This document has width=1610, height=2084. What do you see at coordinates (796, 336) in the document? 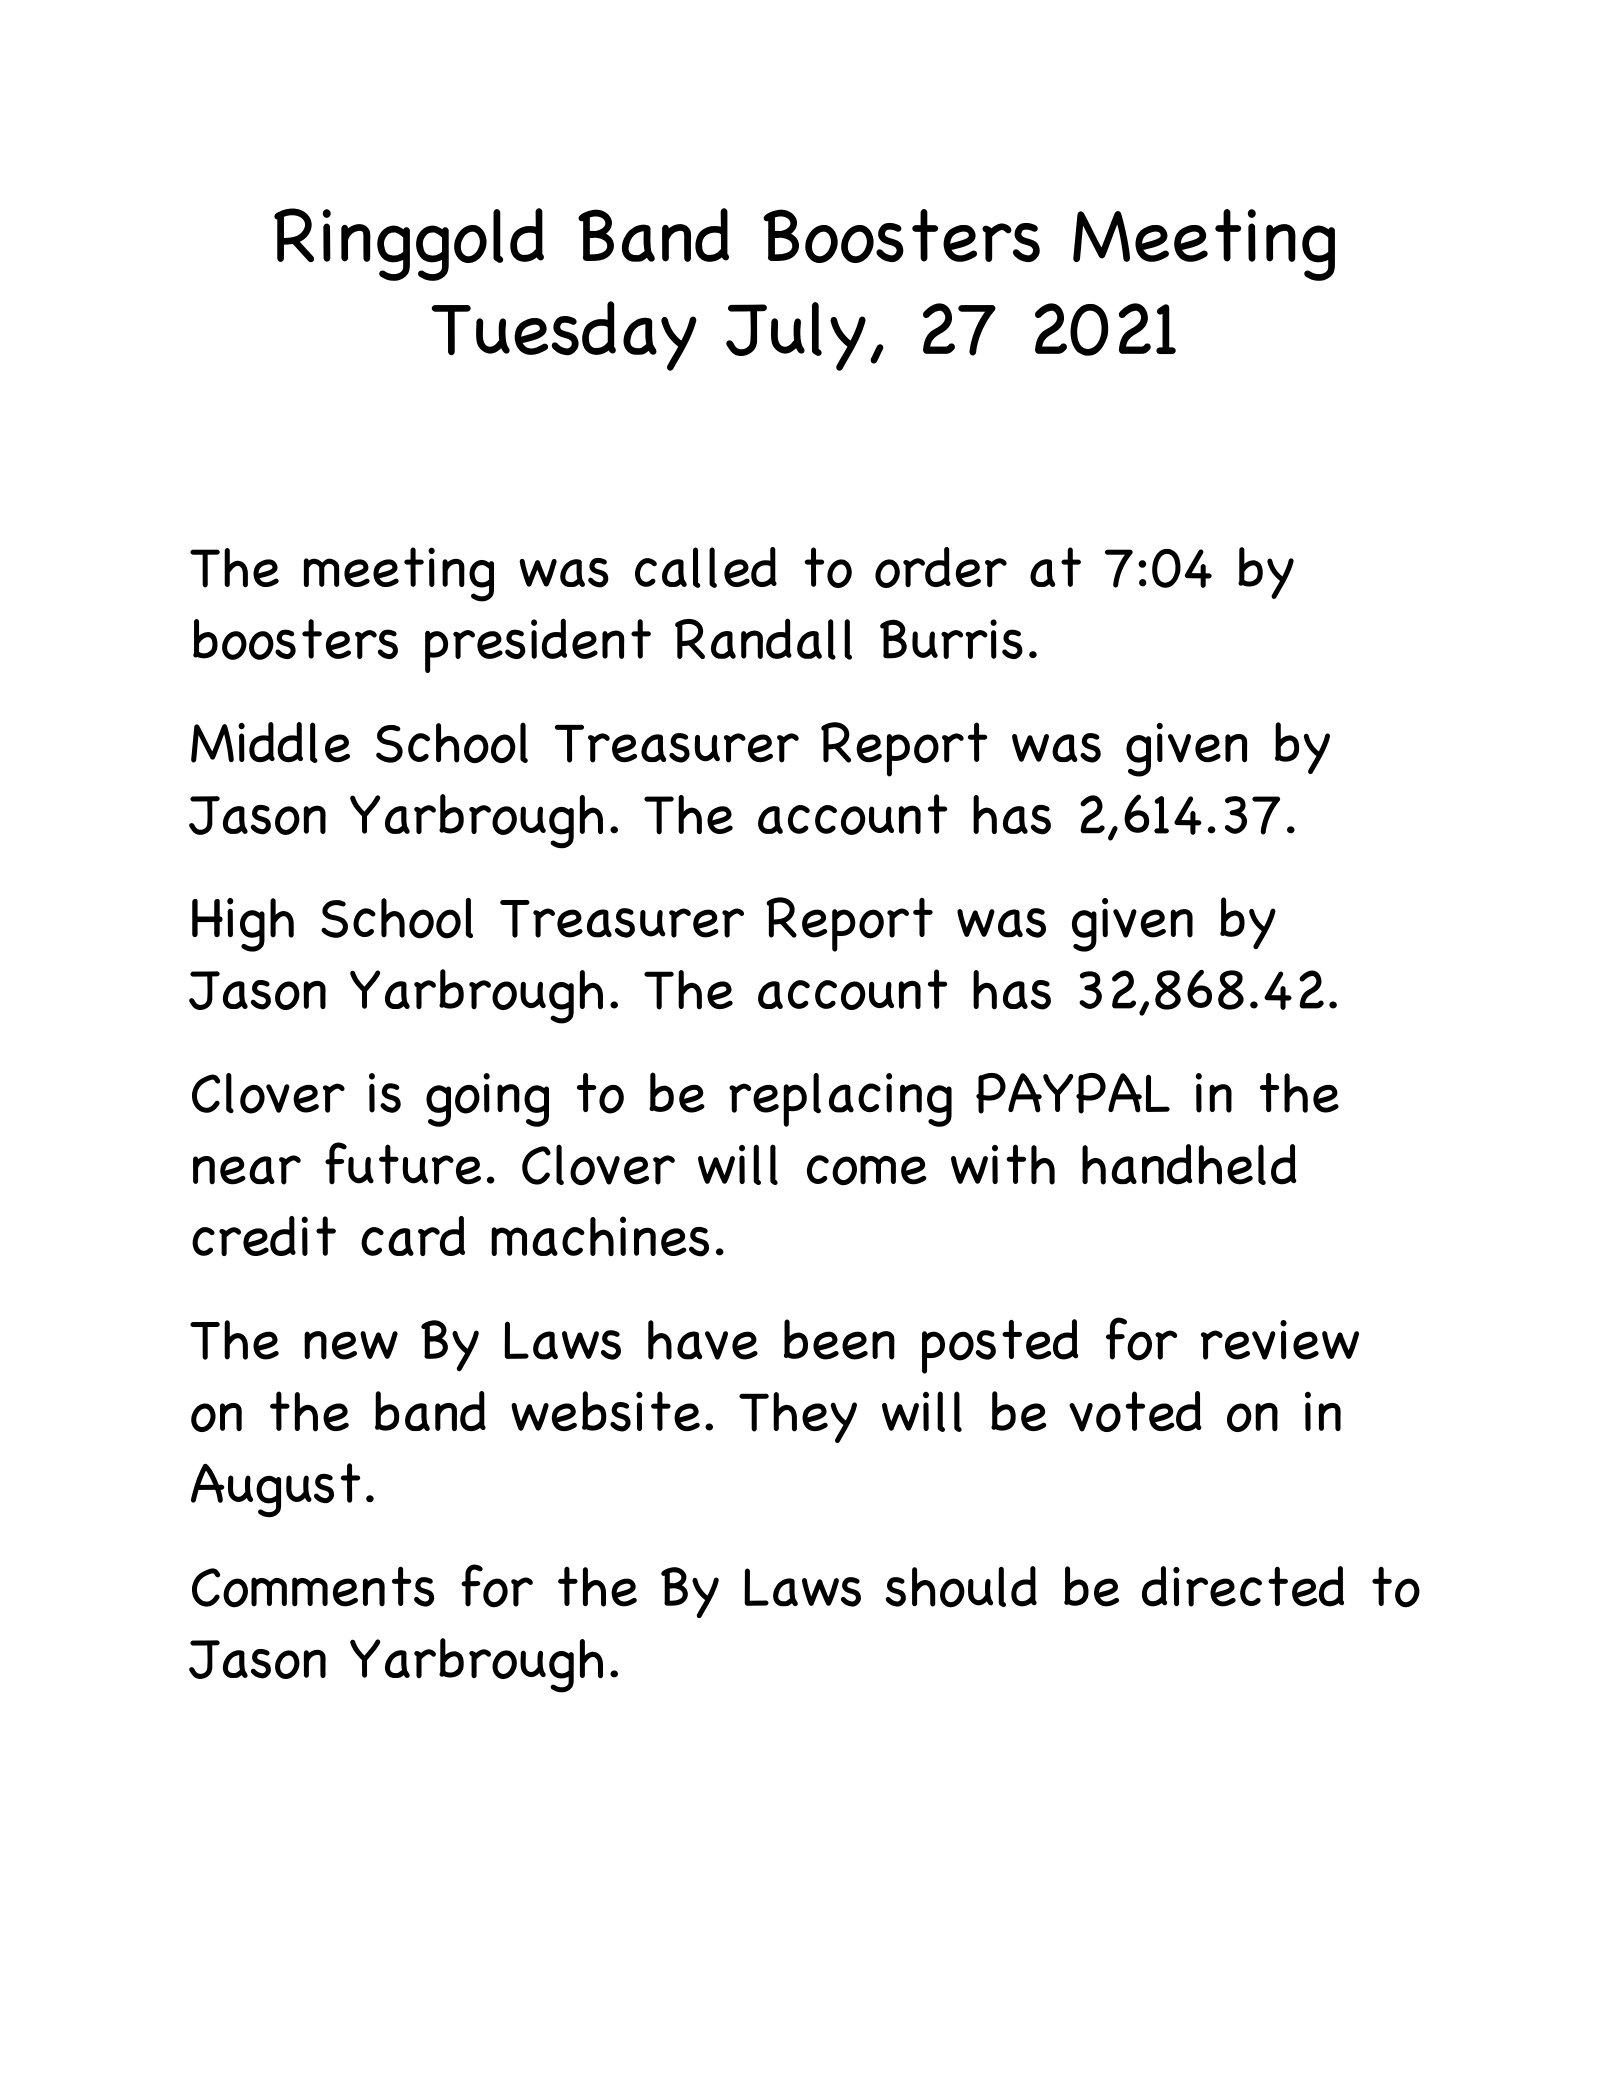
I see `July` at bounding box center [796, 336].
